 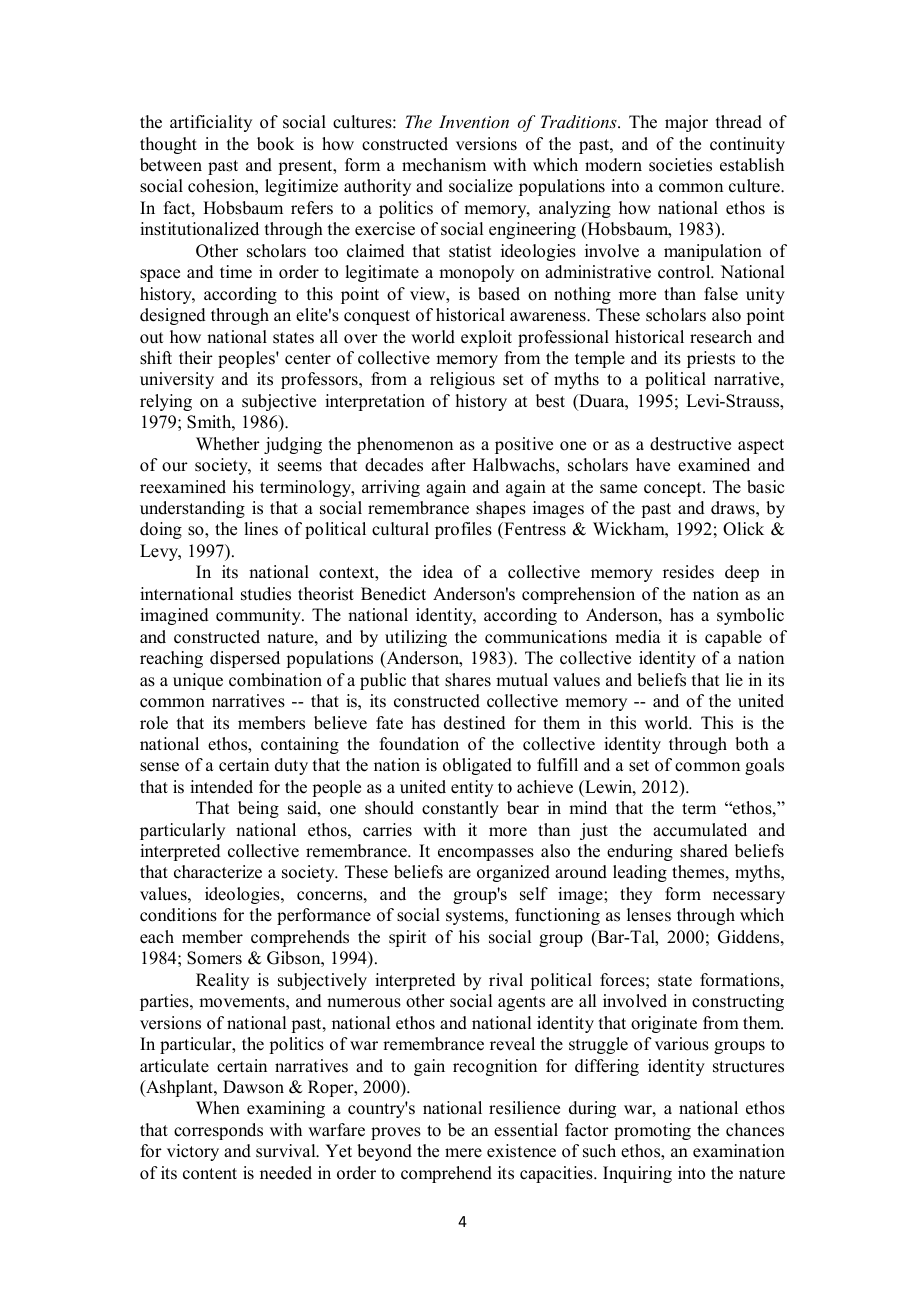 I want to click on mere, so click(x=463, y=1153).
